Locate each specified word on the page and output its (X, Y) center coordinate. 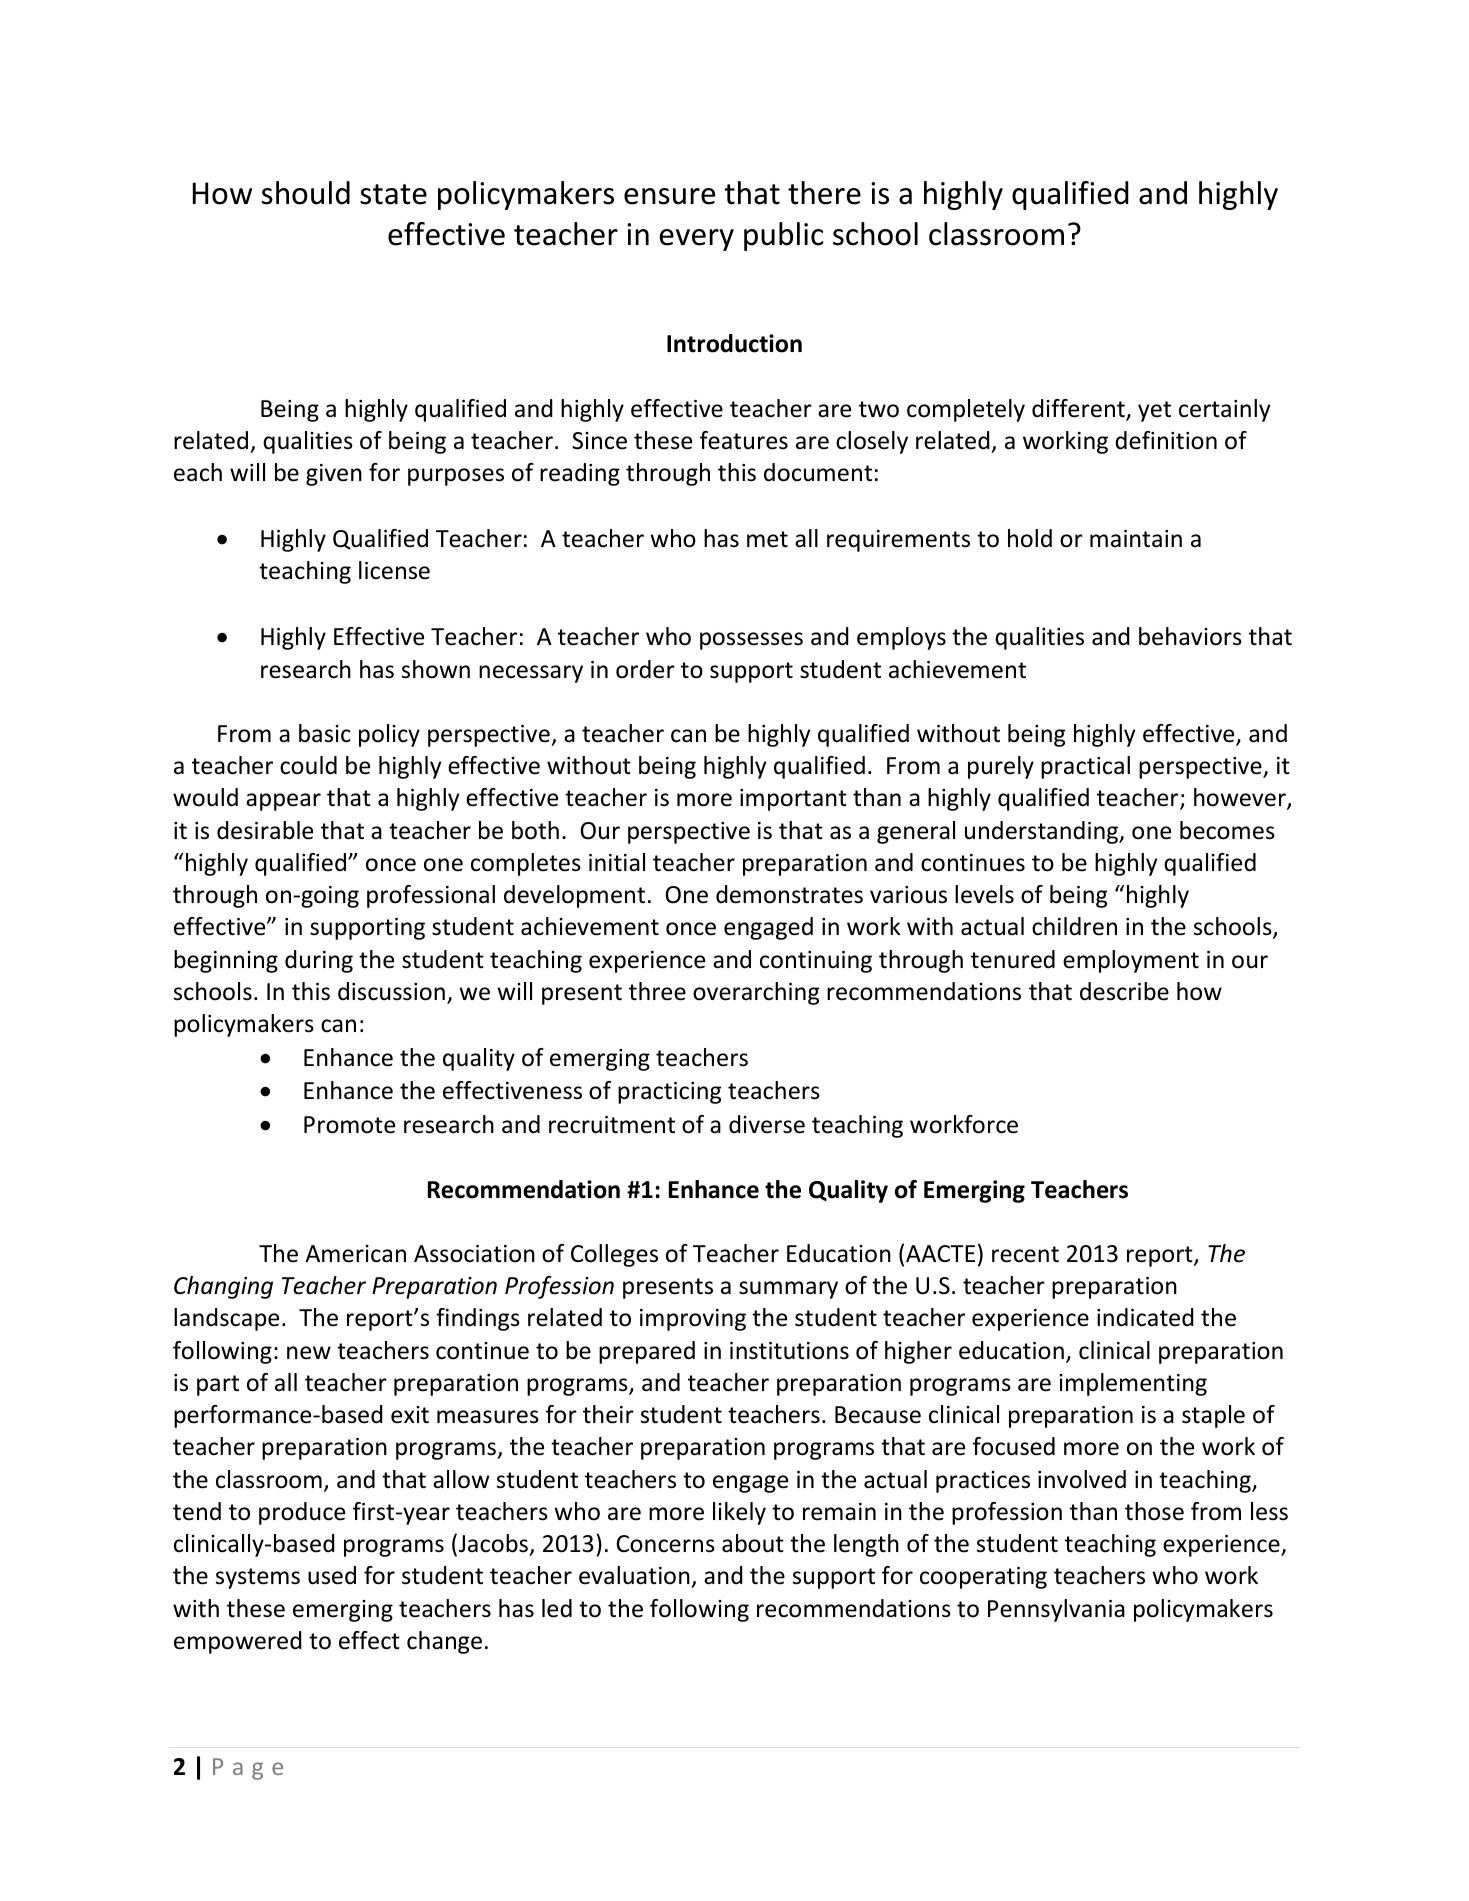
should (306, 193)
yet (1154, 411)
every (696, 240)
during (319, 961)
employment (1131, 961)
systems (258, 1578)
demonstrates (789, 894)
